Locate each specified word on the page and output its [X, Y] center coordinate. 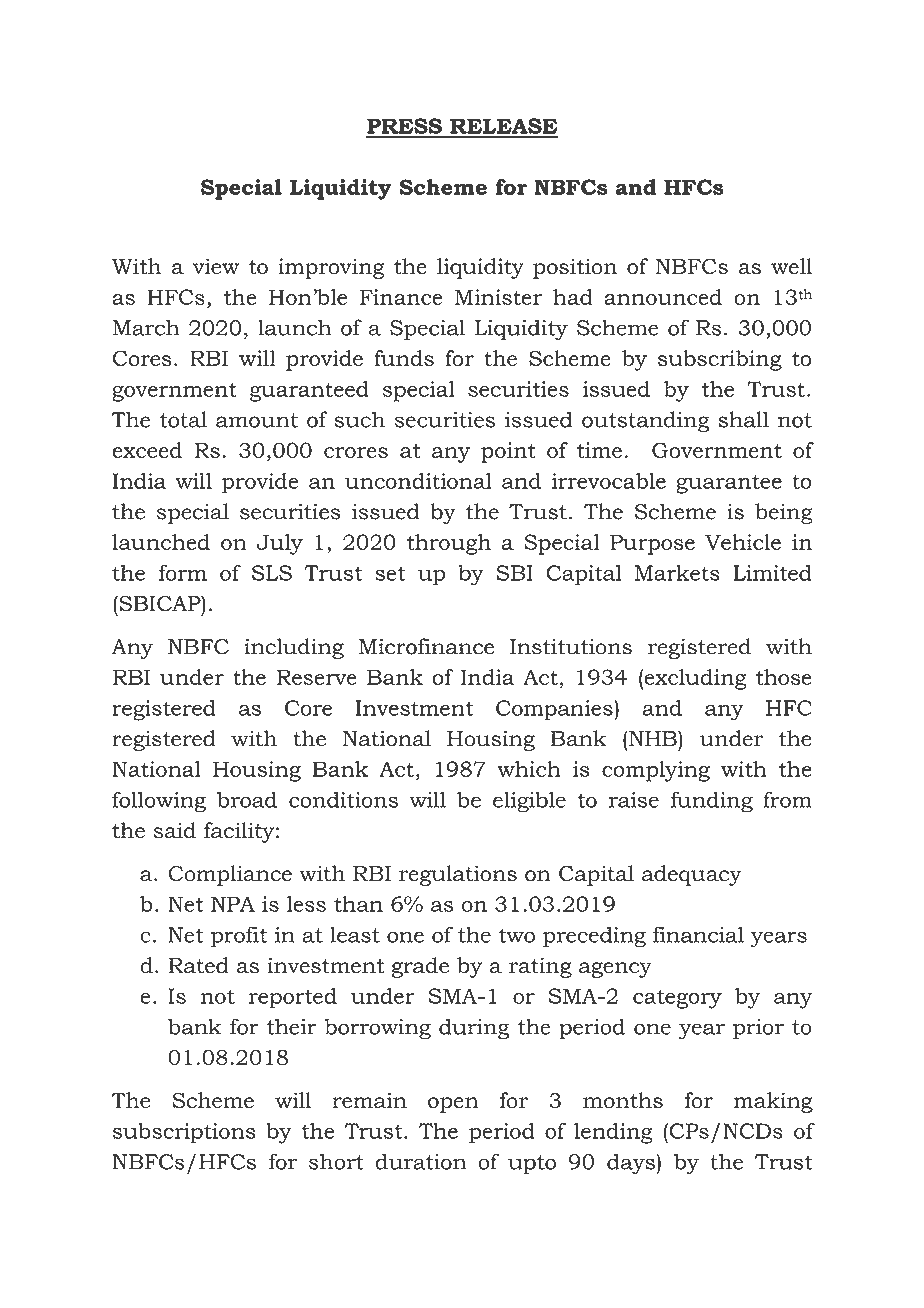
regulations [458, 875]
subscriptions [184, 1133]
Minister [498, 297]
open [453, 1105]
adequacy [692, 875]
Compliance [230, 875]
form [183, 572]
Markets [677, 573]
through [449, 544]
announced [663, 297]
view [216, 266]
